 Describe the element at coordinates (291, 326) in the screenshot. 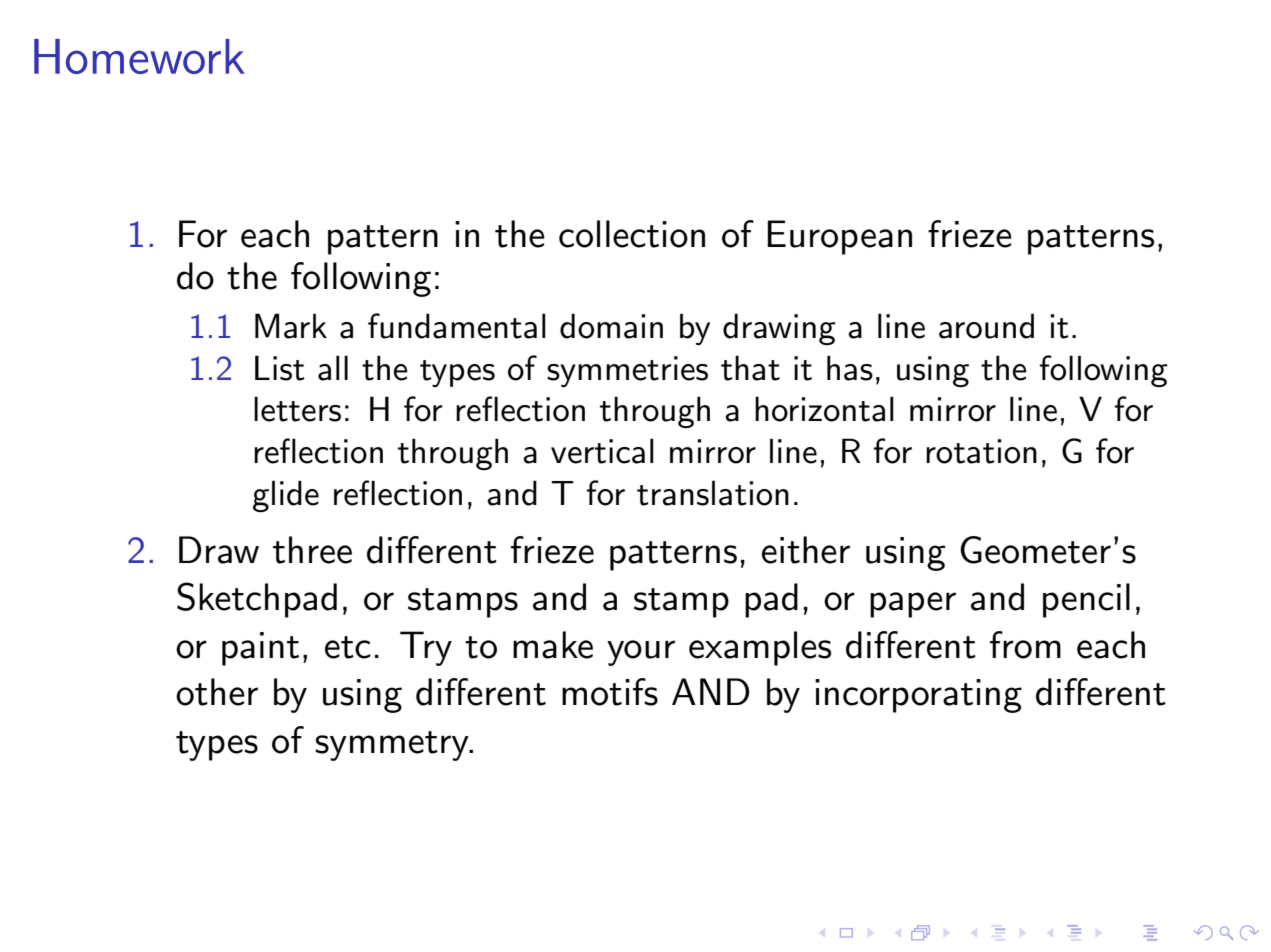

I see `Mark` at that location.
